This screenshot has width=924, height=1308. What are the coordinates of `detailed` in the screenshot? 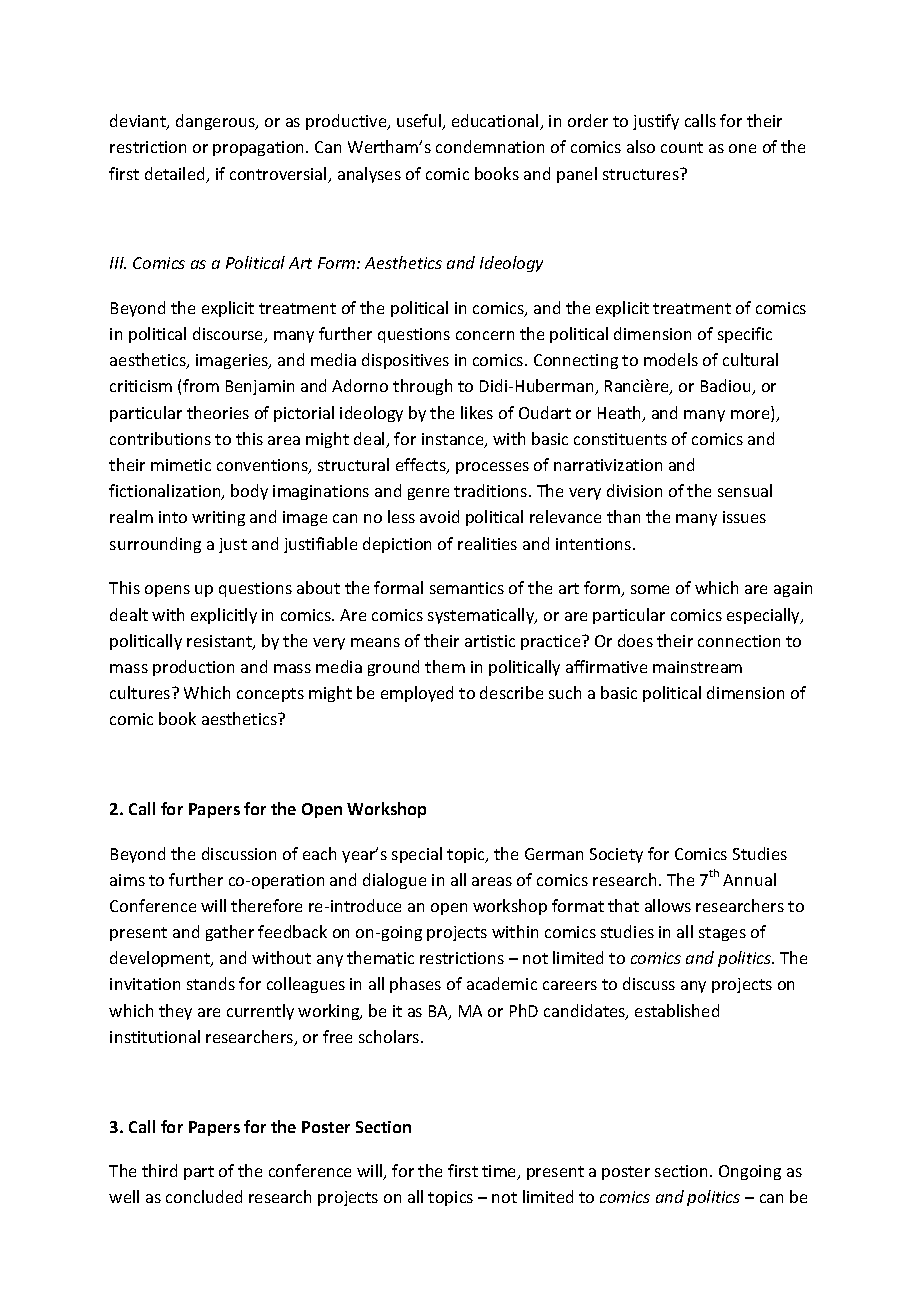 It's located at (176, 175).
